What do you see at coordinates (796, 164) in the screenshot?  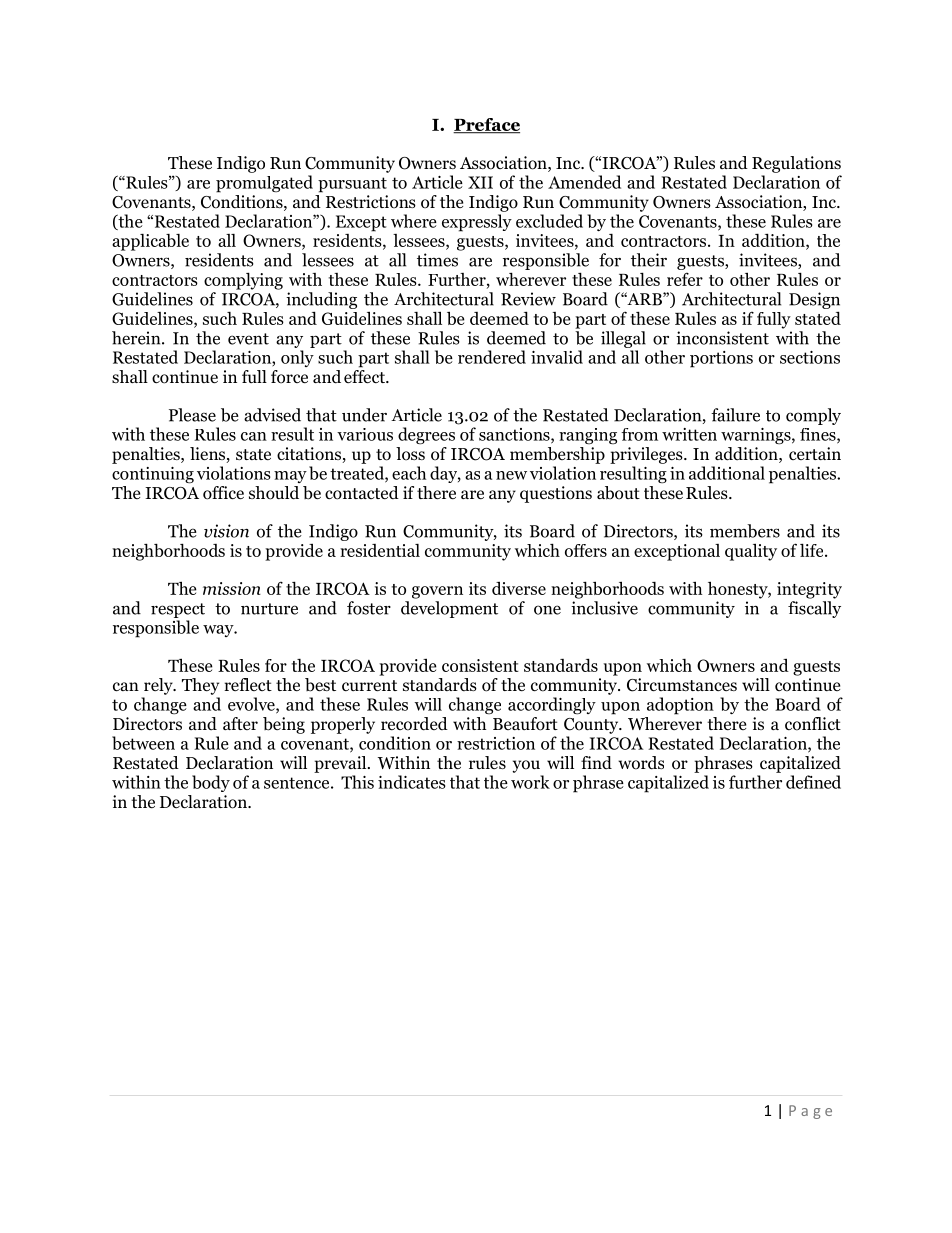 I see `Regulations` at bounding box center [796, 164].
